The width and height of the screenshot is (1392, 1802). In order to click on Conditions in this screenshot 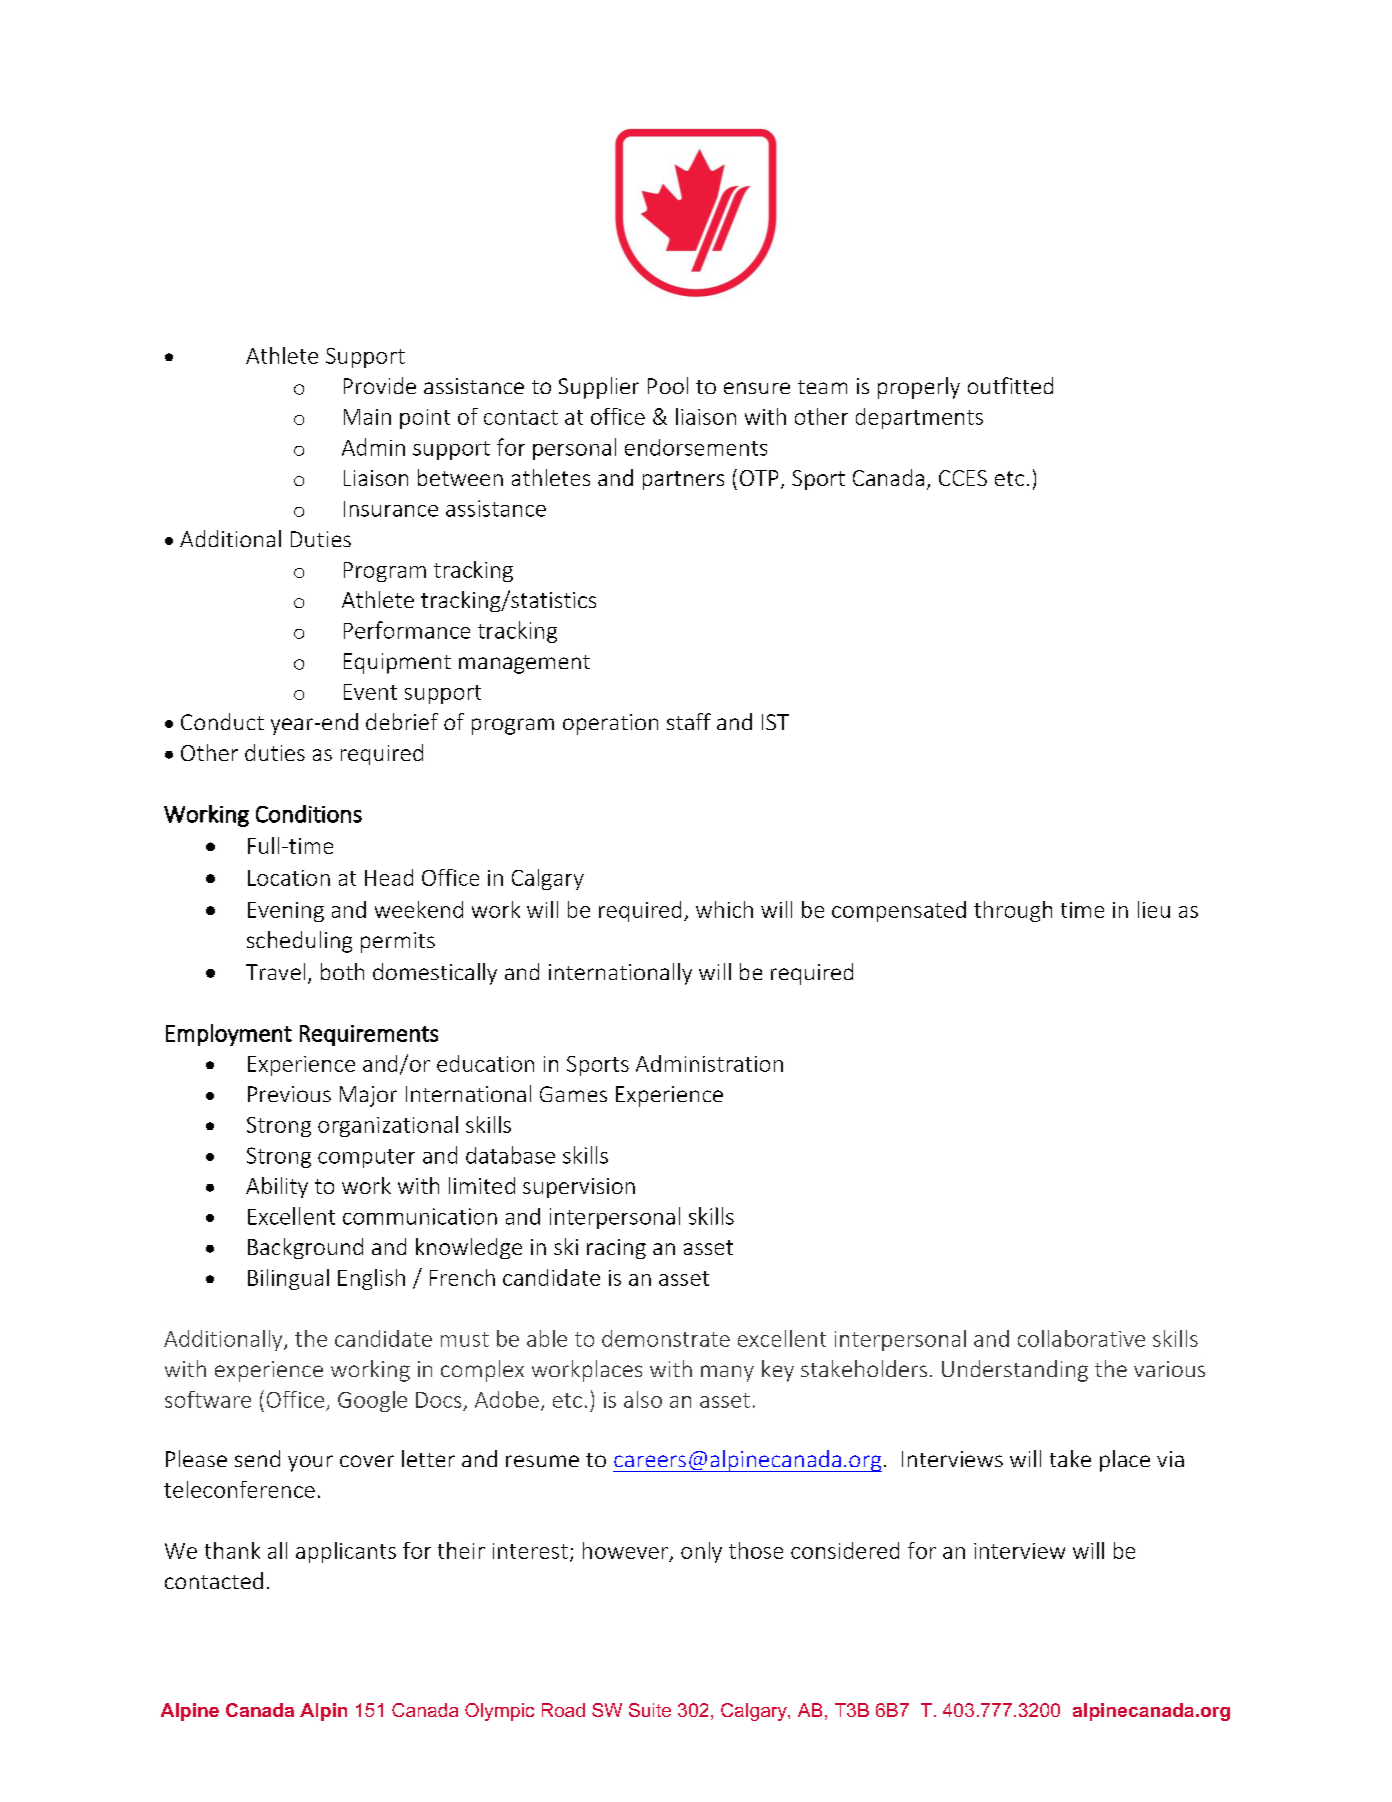, I will do `click(309, 814)`.
